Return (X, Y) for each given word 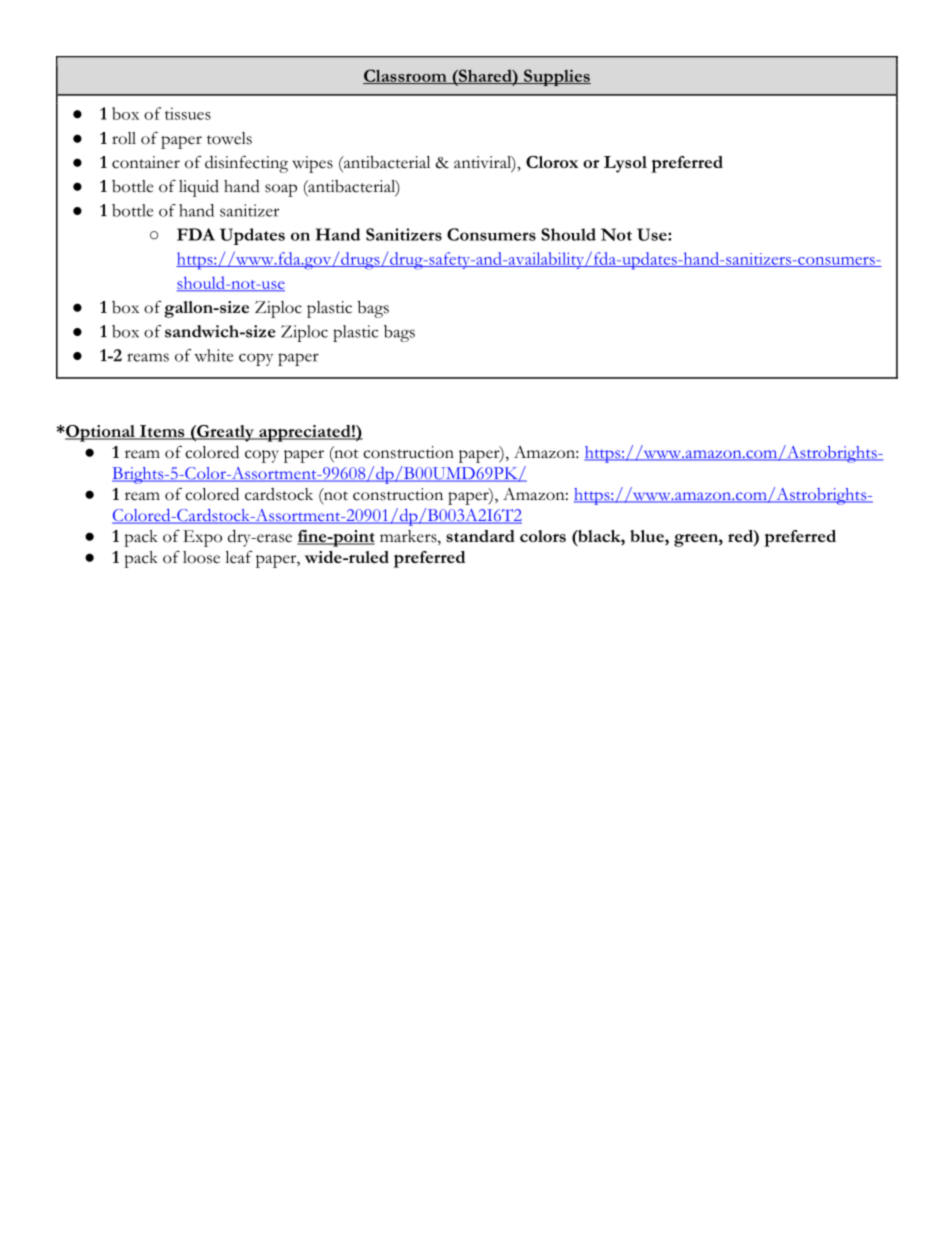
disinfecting (246, 164)
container (146, 162)
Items (162, 432)
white (213, 355)
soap (281, 190)
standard (480, 536)
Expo (202, 538)
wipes (312, 164)
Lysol (625, 164)
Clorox (552, 162)
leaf (238, 557)
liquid (199, 188)
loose (201, 557)
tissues (188, 113)
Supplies (556, 77)
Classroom (406, 76)
